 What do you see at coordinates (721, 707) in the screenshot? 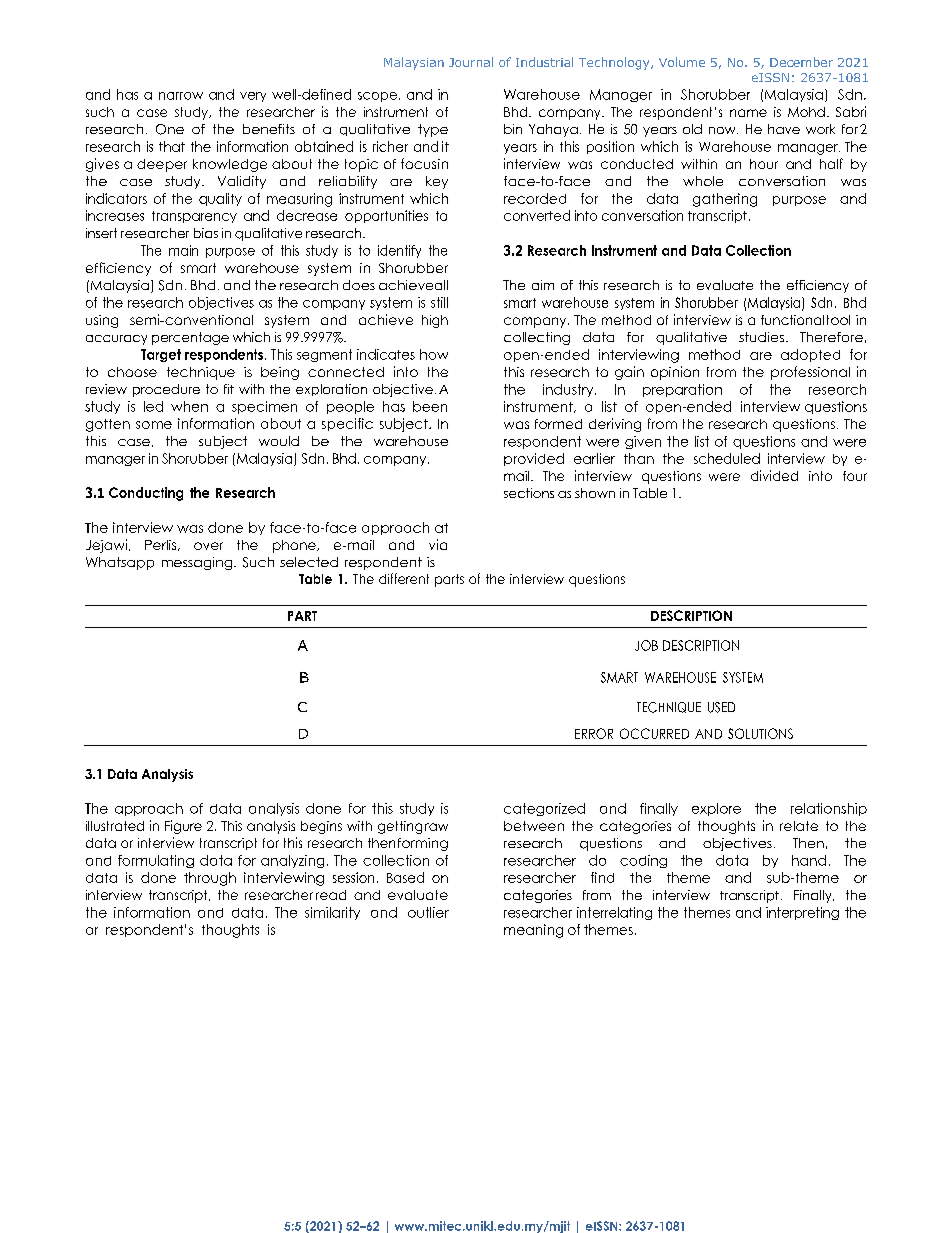
I see `USED` at bounding box center [721, 707].
